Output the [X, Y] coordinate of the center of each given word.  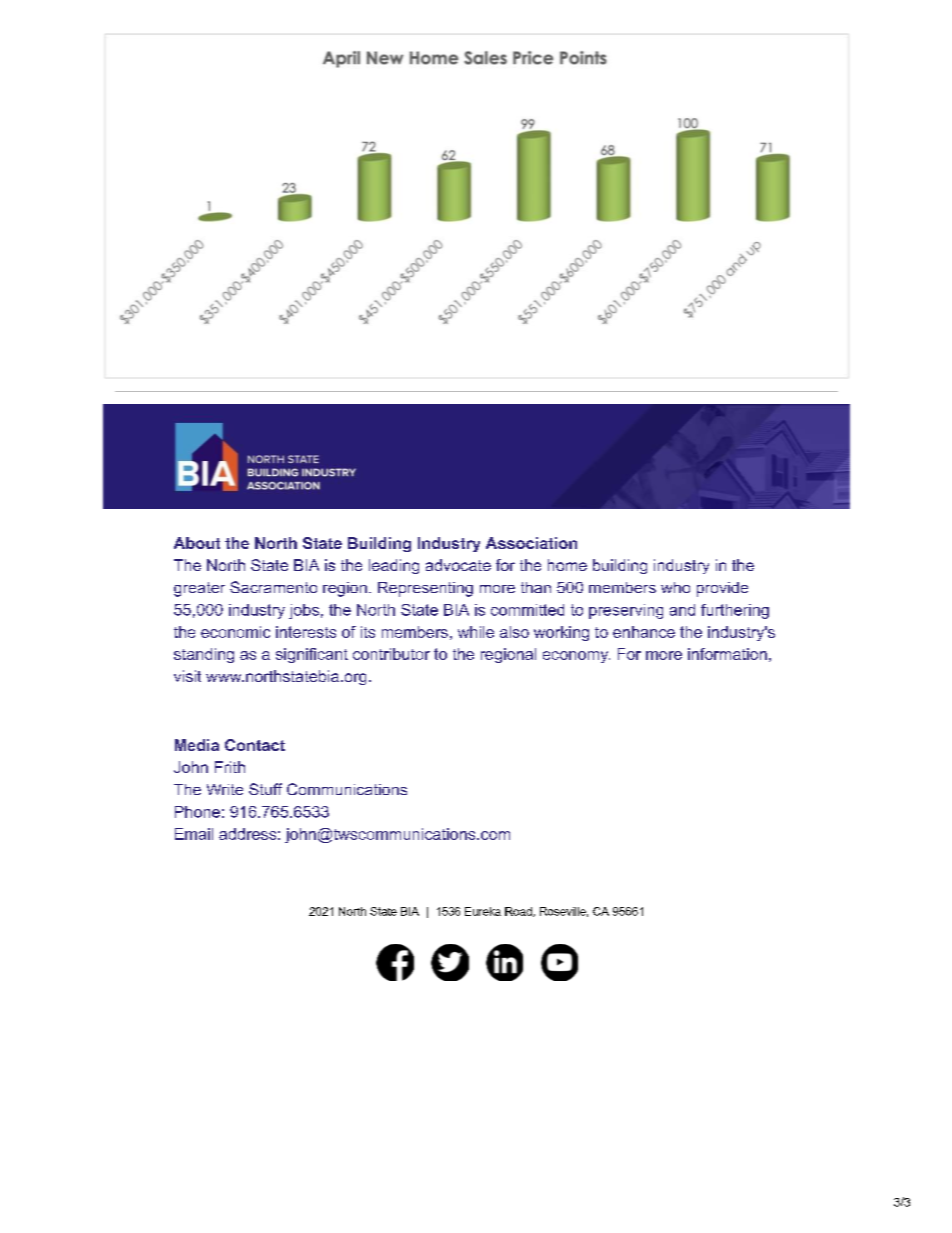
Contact [255, 745]
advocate [458, 565]
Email [194, 834]
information [727, 654]
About [197, 543]
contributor [391, 654]
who [675, 587]
